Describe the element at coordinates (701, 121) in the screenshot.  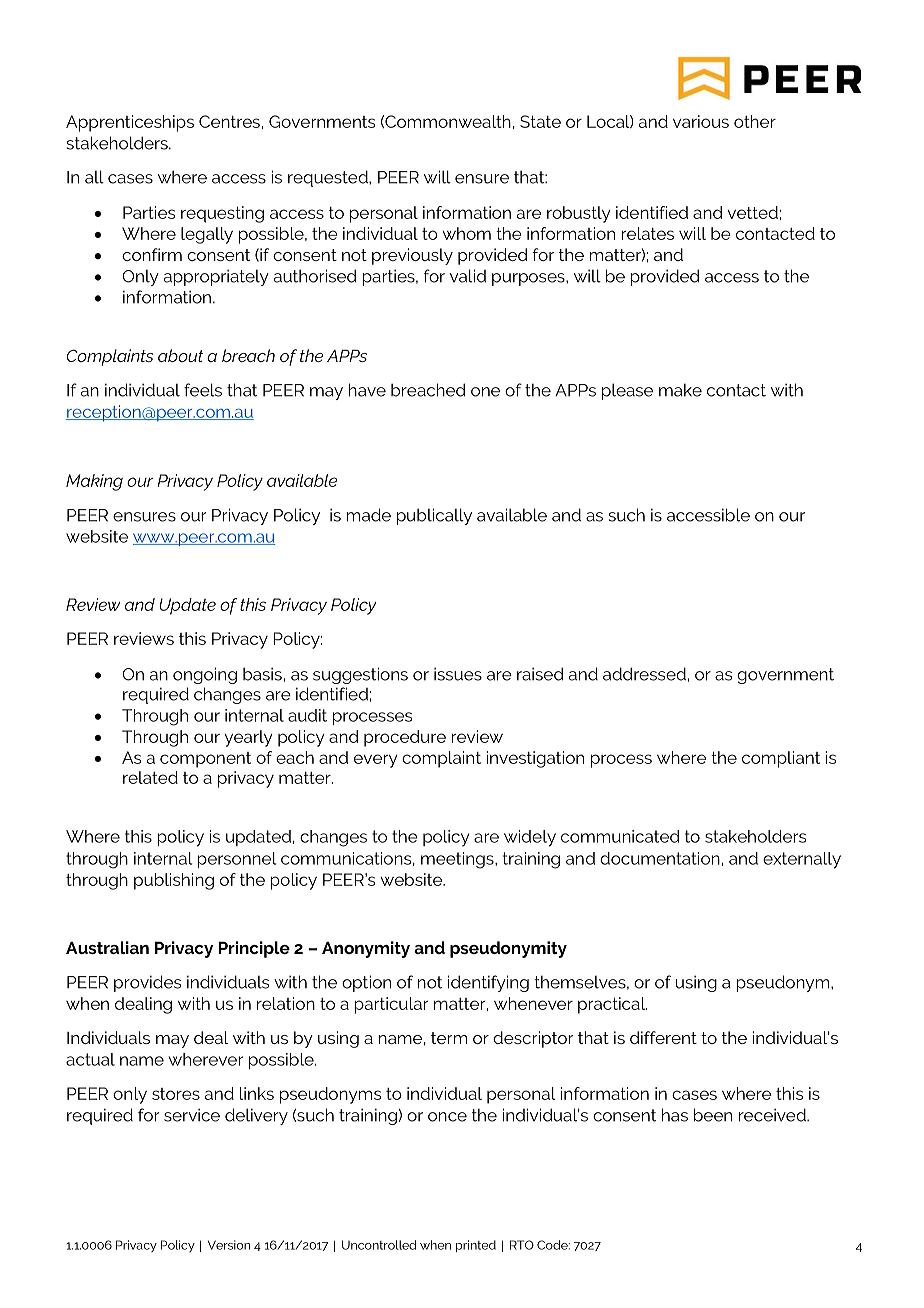
I see `various` at that location.
